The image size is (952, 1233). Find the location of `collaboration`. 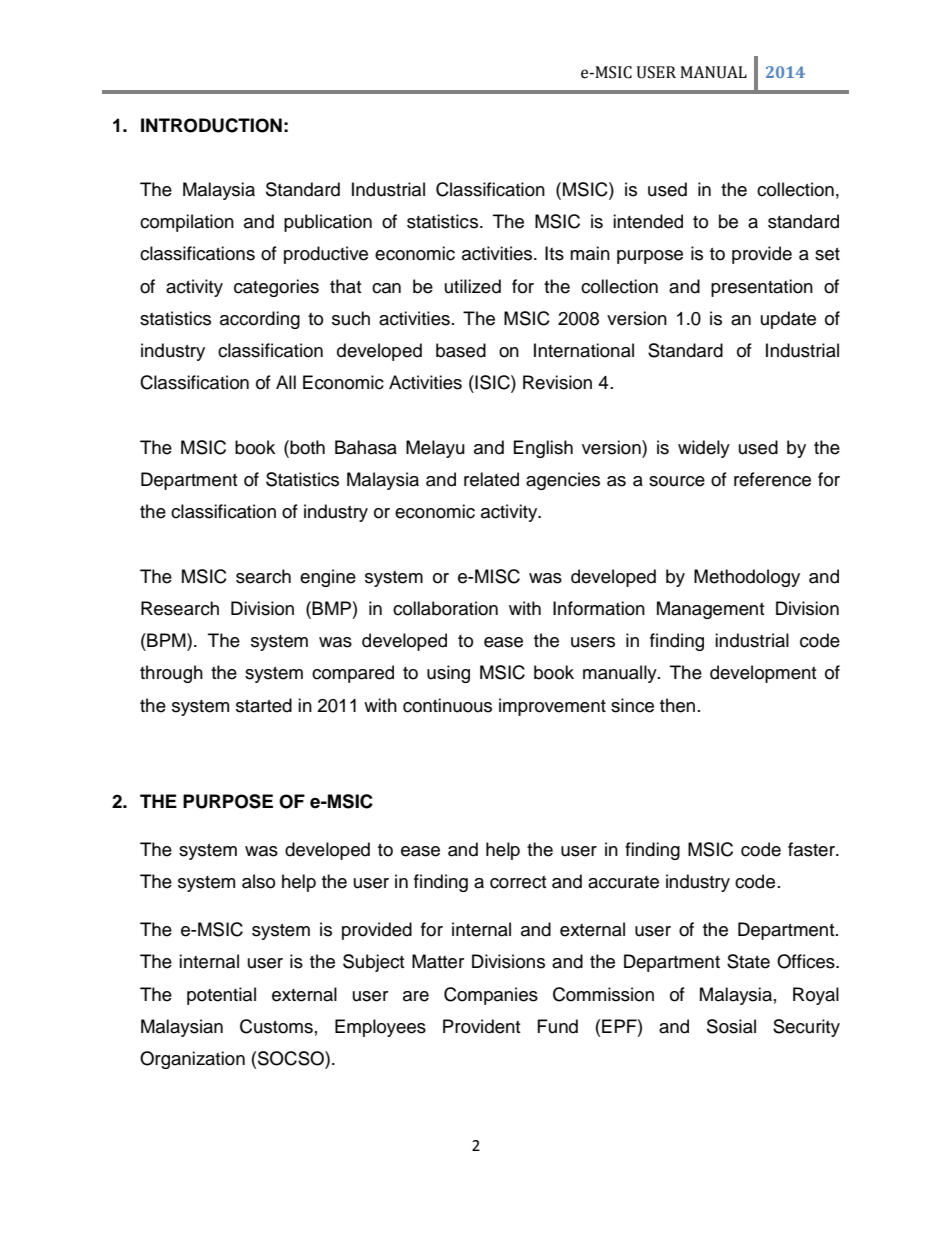

collaboration is located at coordinates (445, 608).
